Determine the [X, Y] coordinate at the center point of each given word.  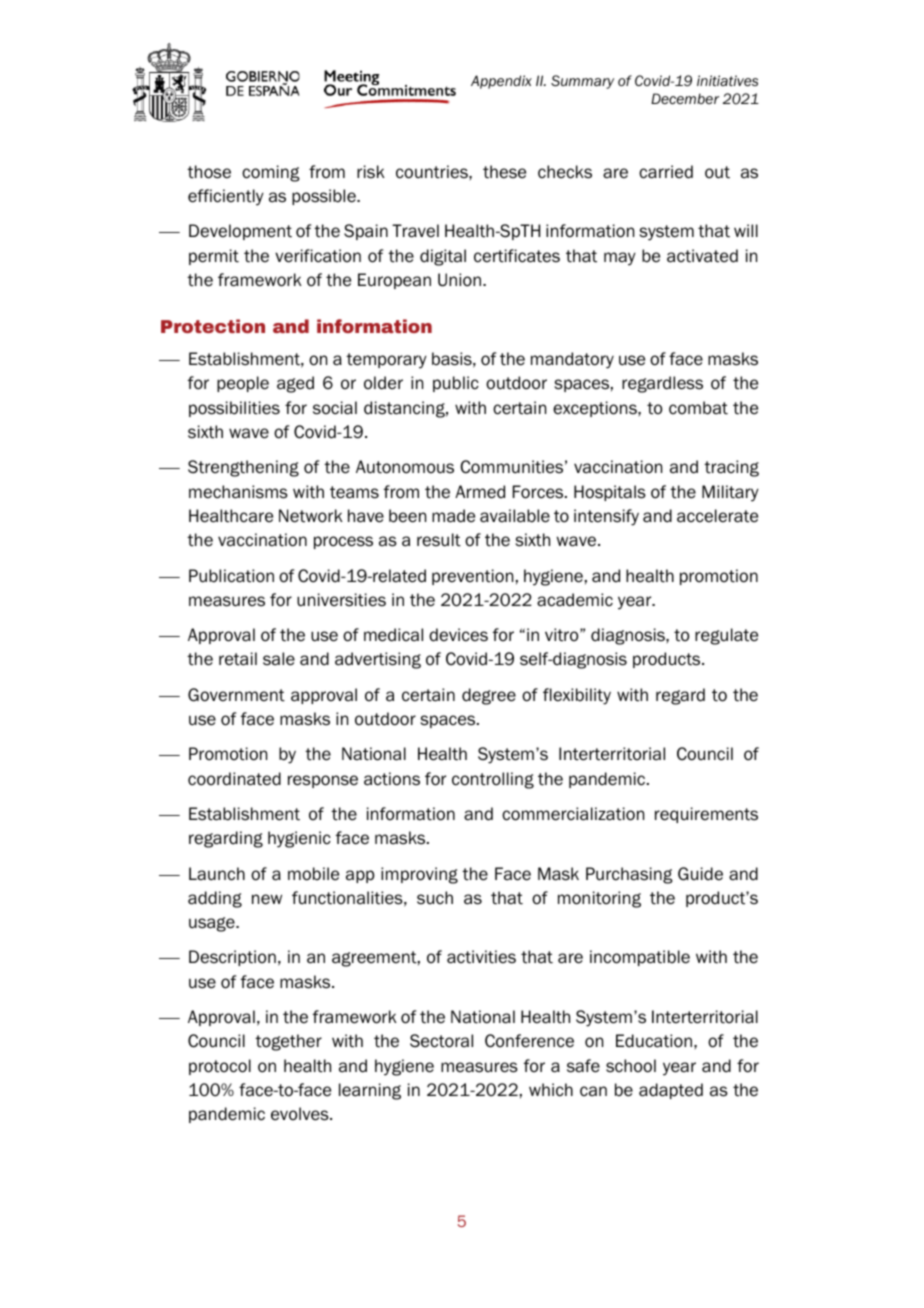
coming [271, 173]
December [685, 99]
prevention [472, 577]
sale [279, 659]
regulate [726, 636]
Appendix [501, 82]
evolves [301, 1114]
